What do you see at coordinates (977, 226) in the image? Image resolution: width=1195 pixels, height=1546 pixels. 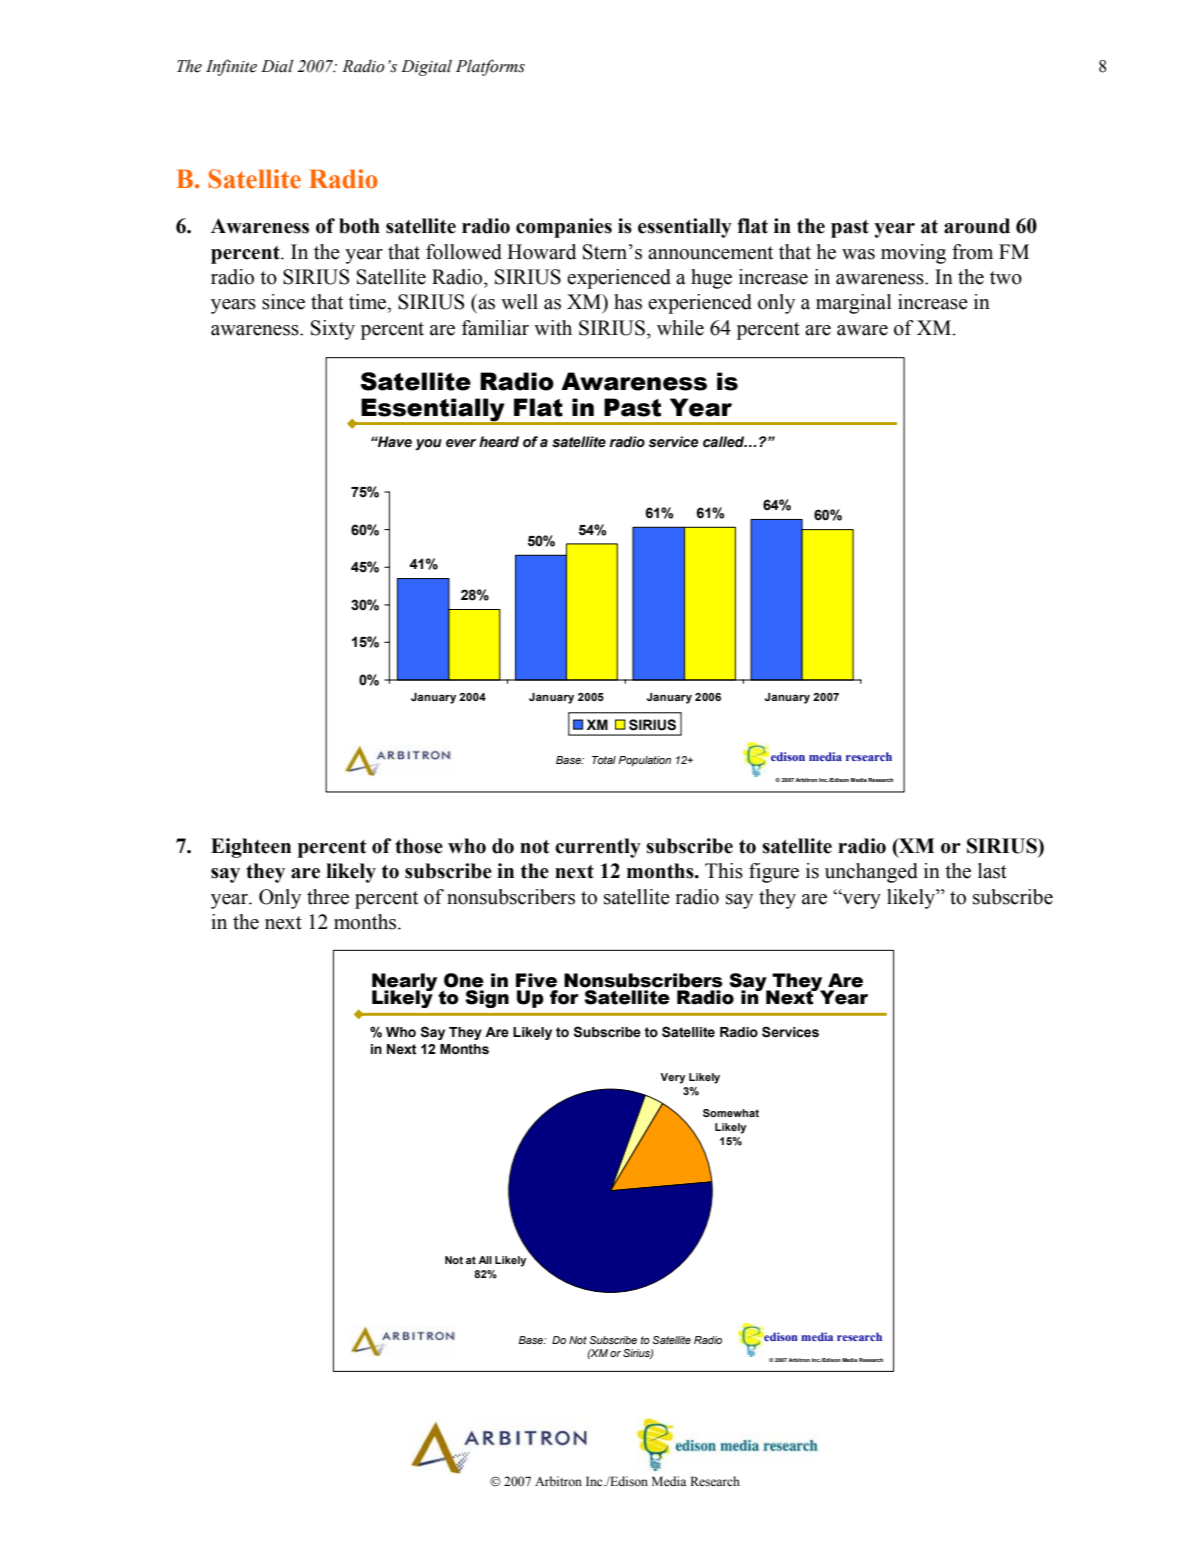 I see `around` at bounding box center [977, 226].
